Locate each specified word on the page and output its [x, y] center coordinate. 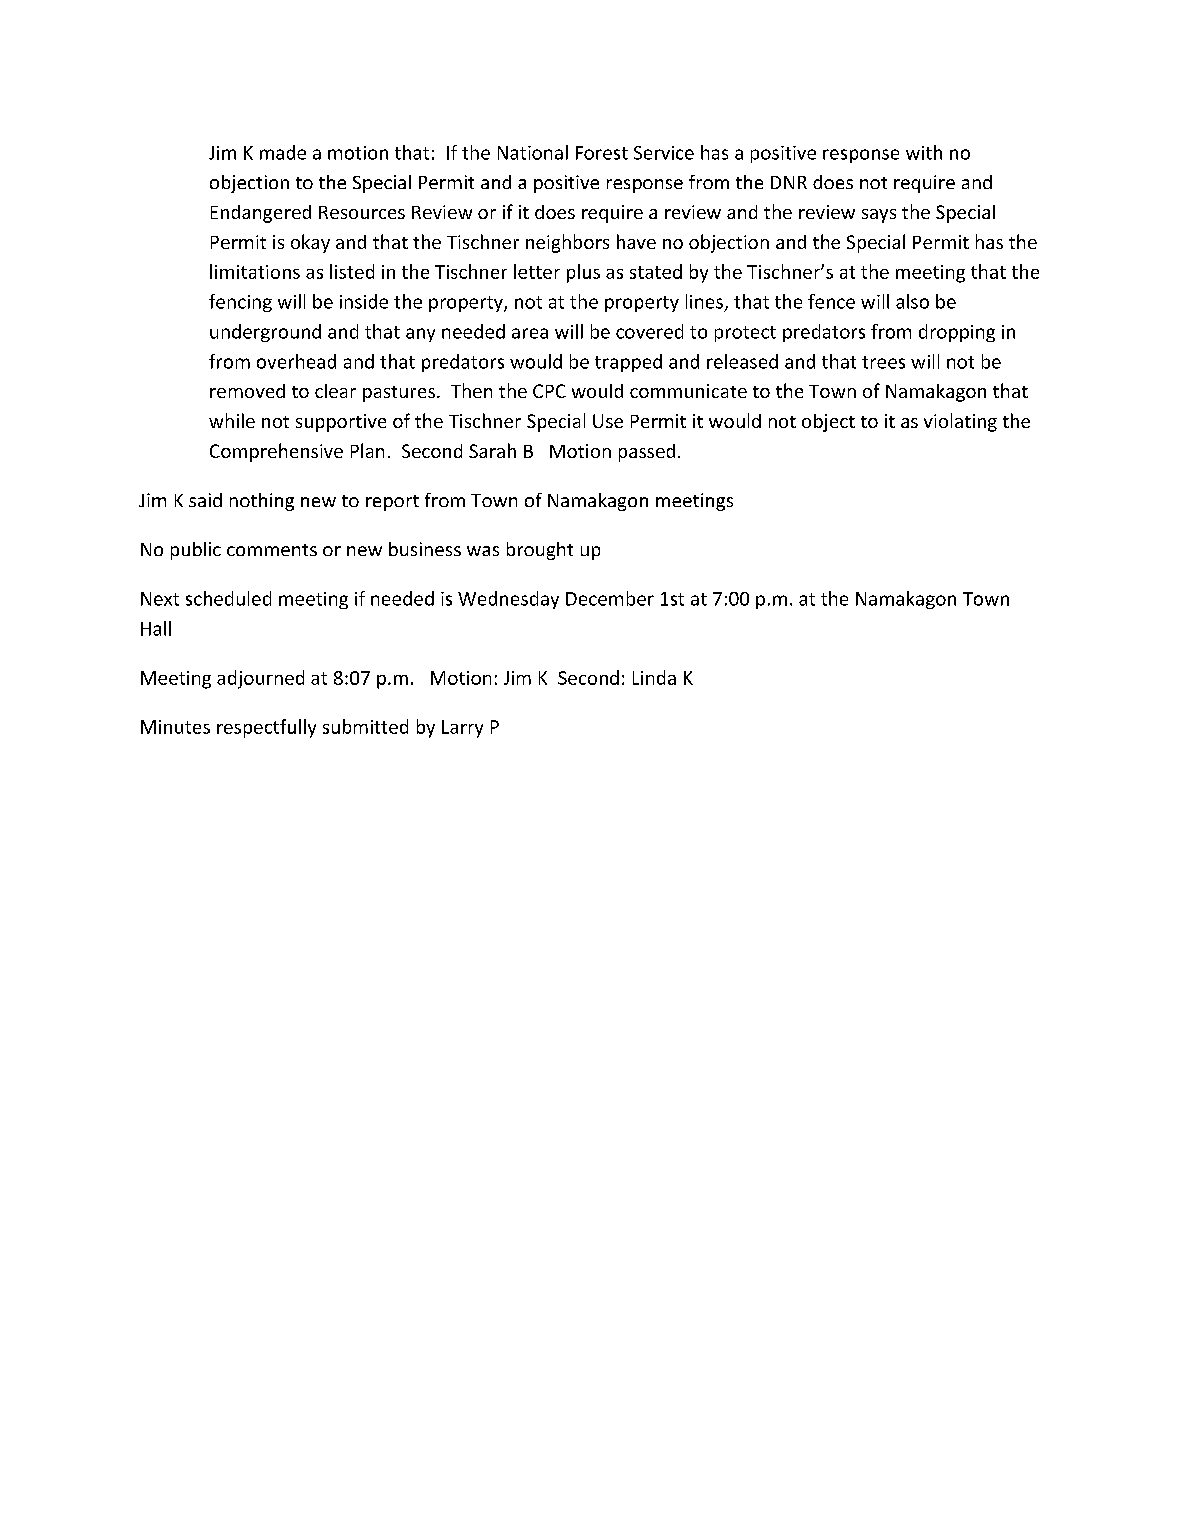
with [924, 152]
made [283, 152]
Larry [462, 729]
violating [960, 422]
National [533, 152]
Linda [654, 677]
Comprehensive [276, 452]
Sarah [492, 450]
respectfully [266, 728]
